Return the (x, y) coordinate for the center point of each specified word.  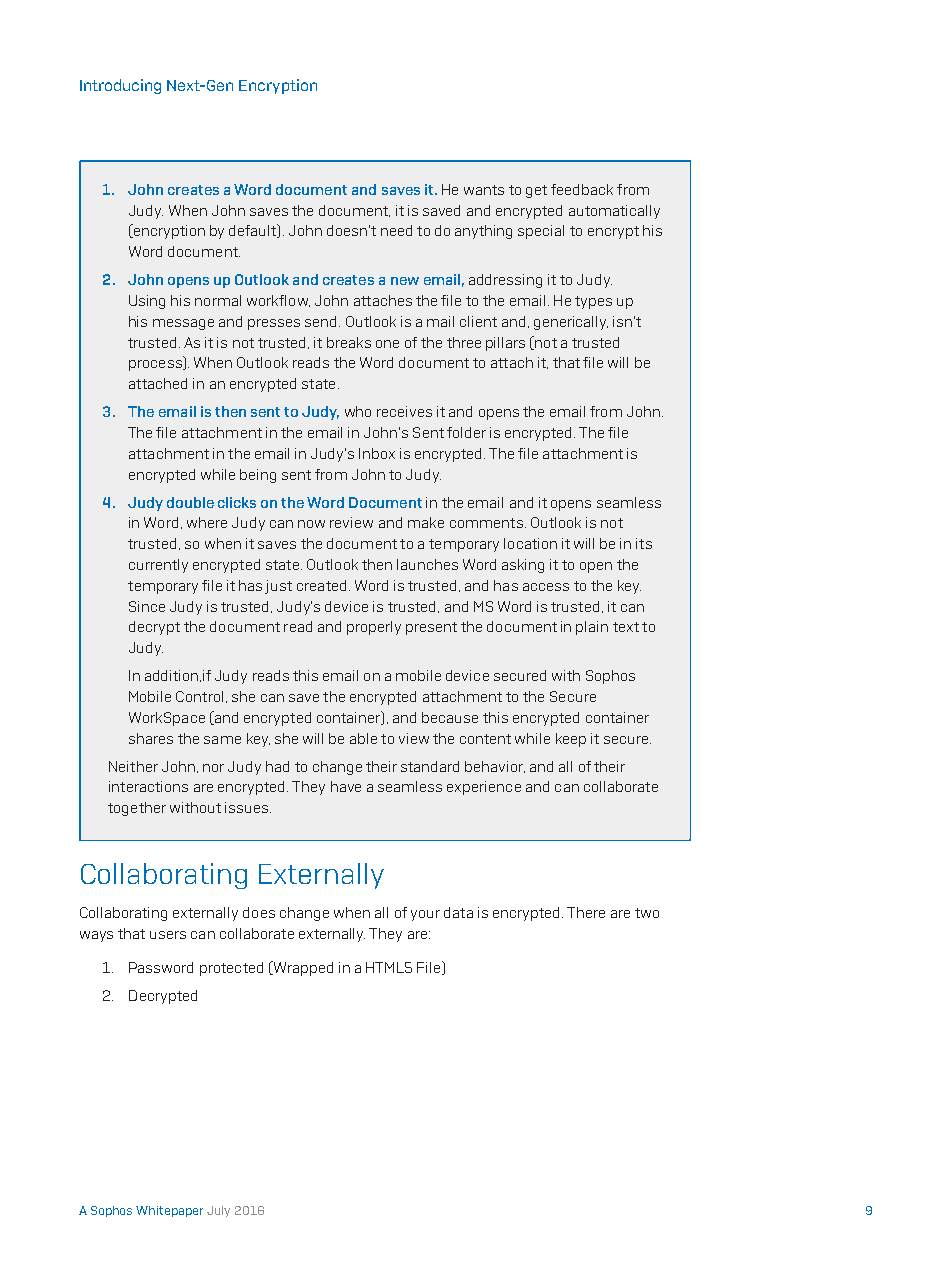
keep (571, 740)
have (346, 786)
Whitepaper (169, 1211)
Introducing (120, 86)
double (190, 502)
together (137, 809)
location (530, 543)
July (218, 1211)
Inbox (377, 453)
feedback (582, 189)
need (396, 230)
